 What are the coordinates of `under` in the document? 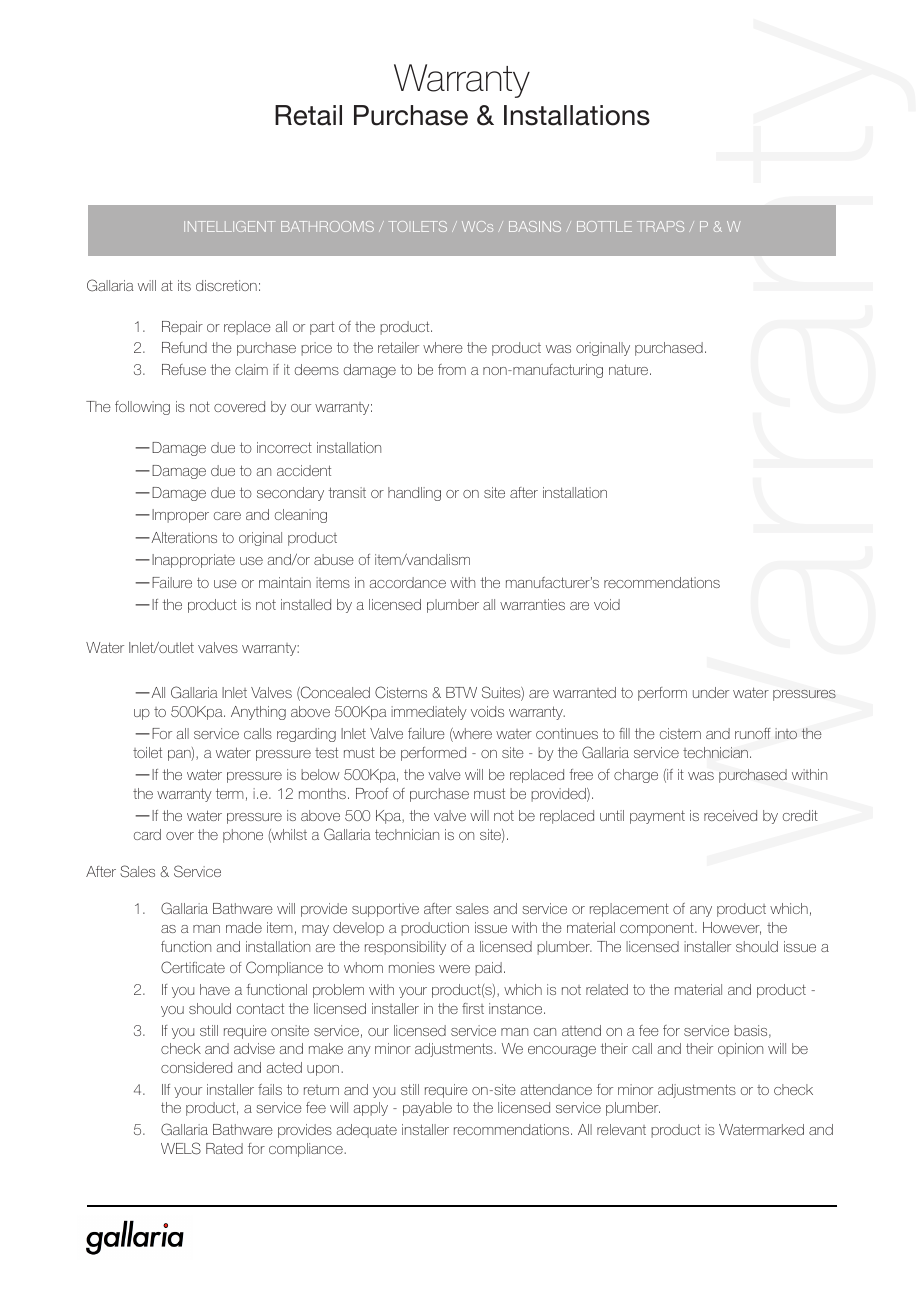 It's located at (711, 692).
